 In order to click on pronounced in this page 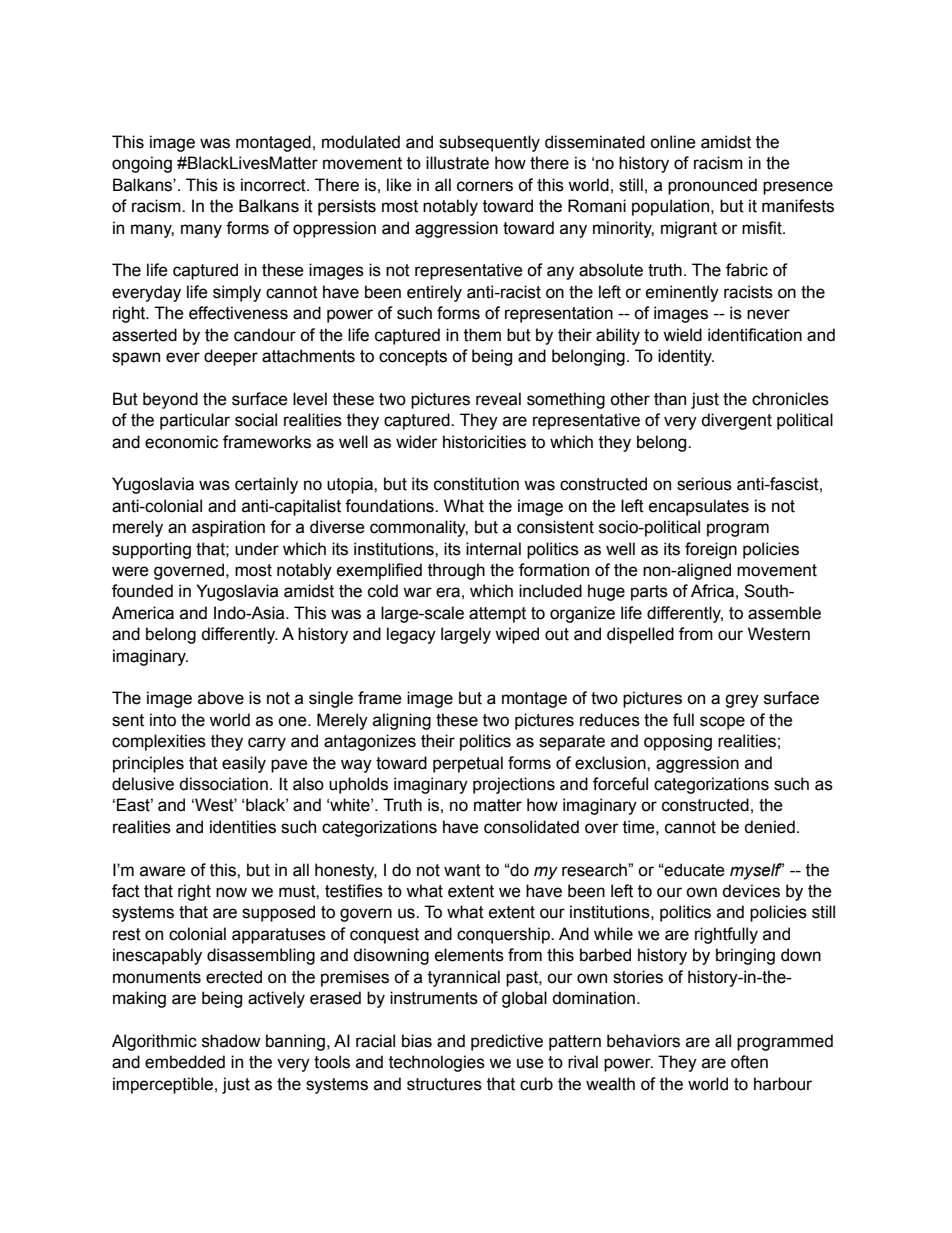, I will do `click(712, 186)`.
